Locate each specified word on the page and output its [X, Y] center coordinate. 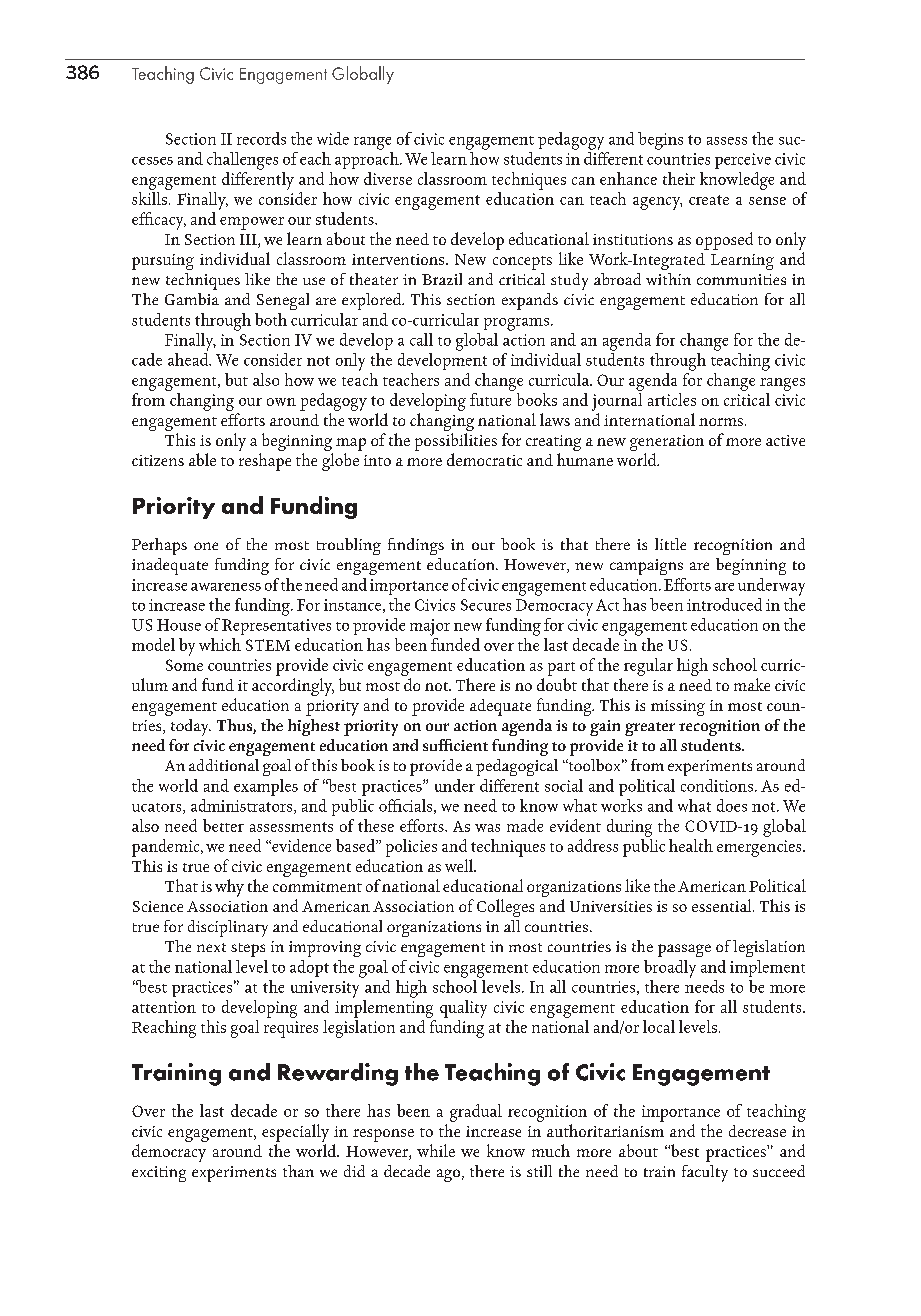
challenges [242, 161]
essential [723, 905]
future [490, 399]
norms [721, 422]
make [752, 684]
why [229, 888]
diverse [388, 178]
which [220, 644]
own [281, 402]
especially [295, 1133]
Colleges [505, 908]
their [679, 178]
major [430, 627]
